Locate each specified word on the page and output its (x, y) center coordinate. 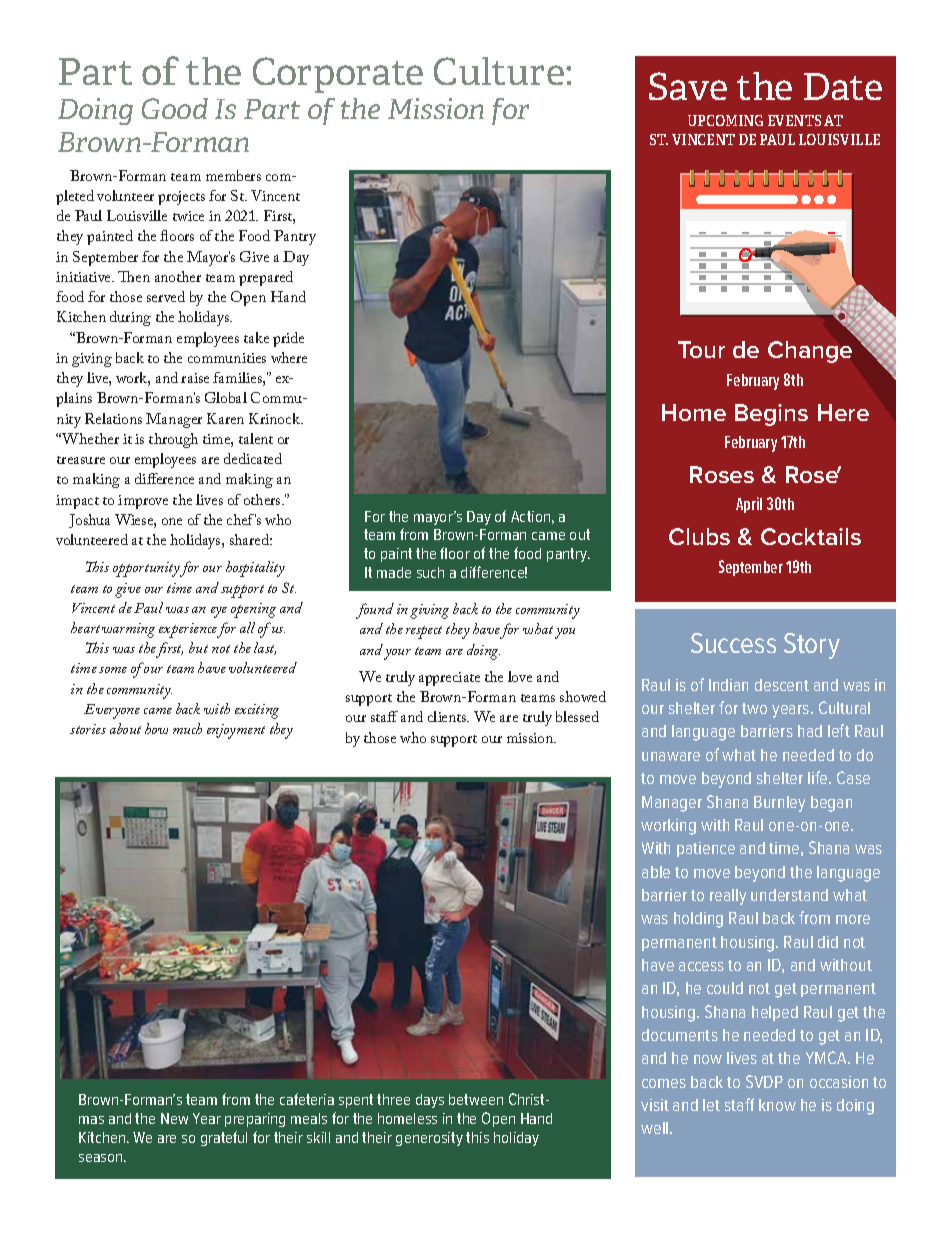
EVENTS (794, 120)
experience (189, 630)
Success (733, 643)
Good (175, 108)
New (174, 1118)
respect (424, 632)
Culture (499, 71)
